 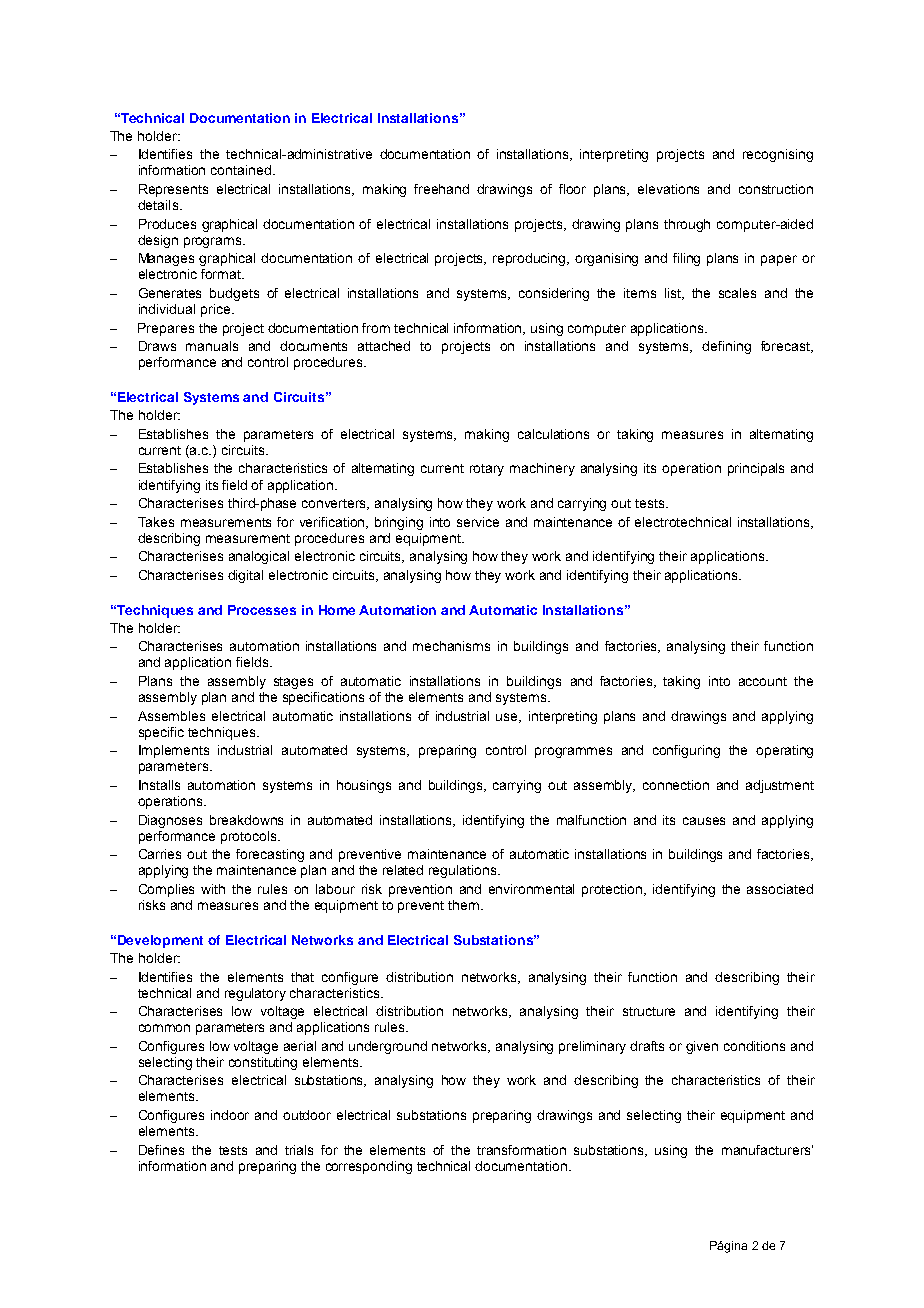 What do you see at coordinates (464, 871) in the document?
I see `regulations` at bounding box center [464, 871].
